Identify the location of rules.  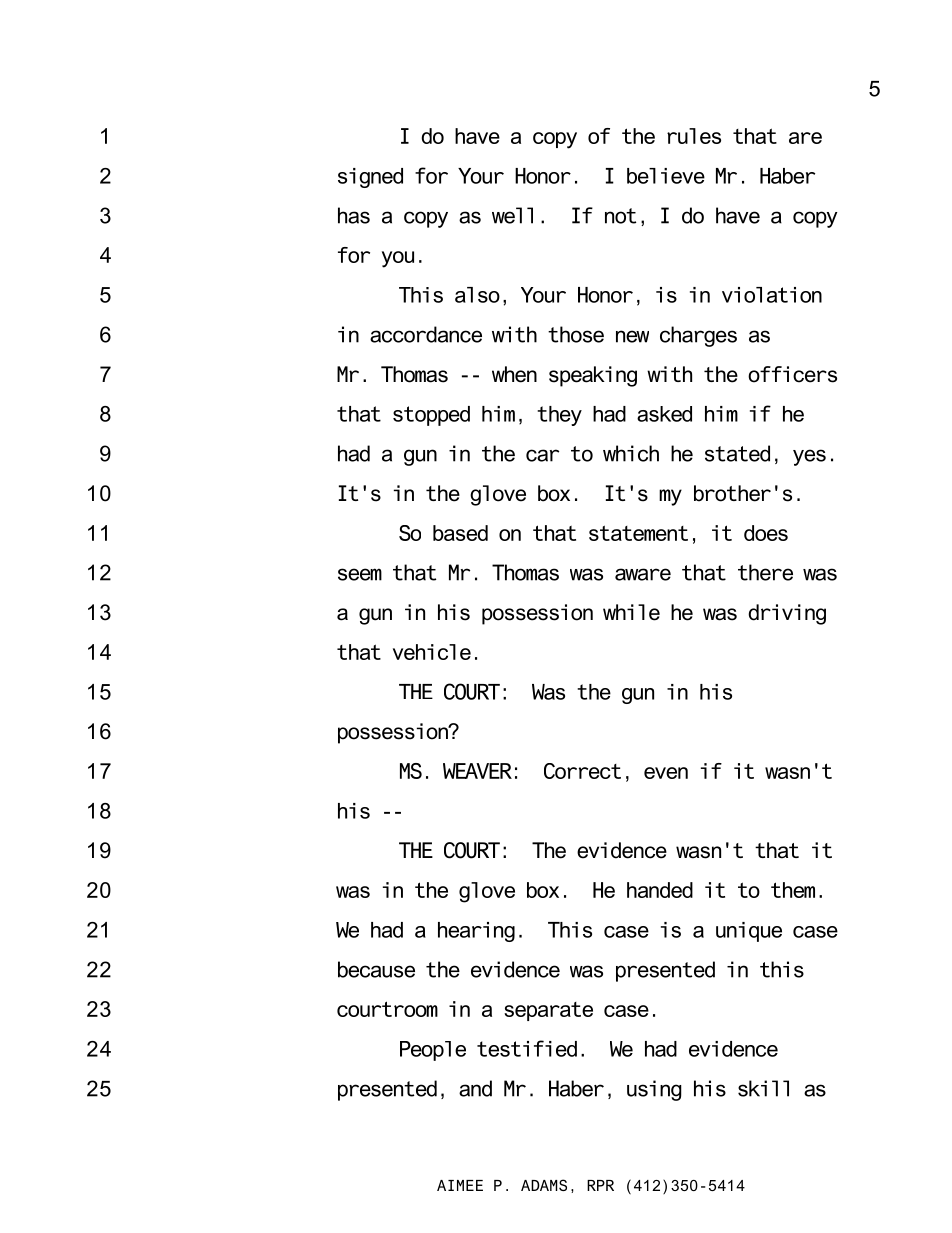
(694, 136).
